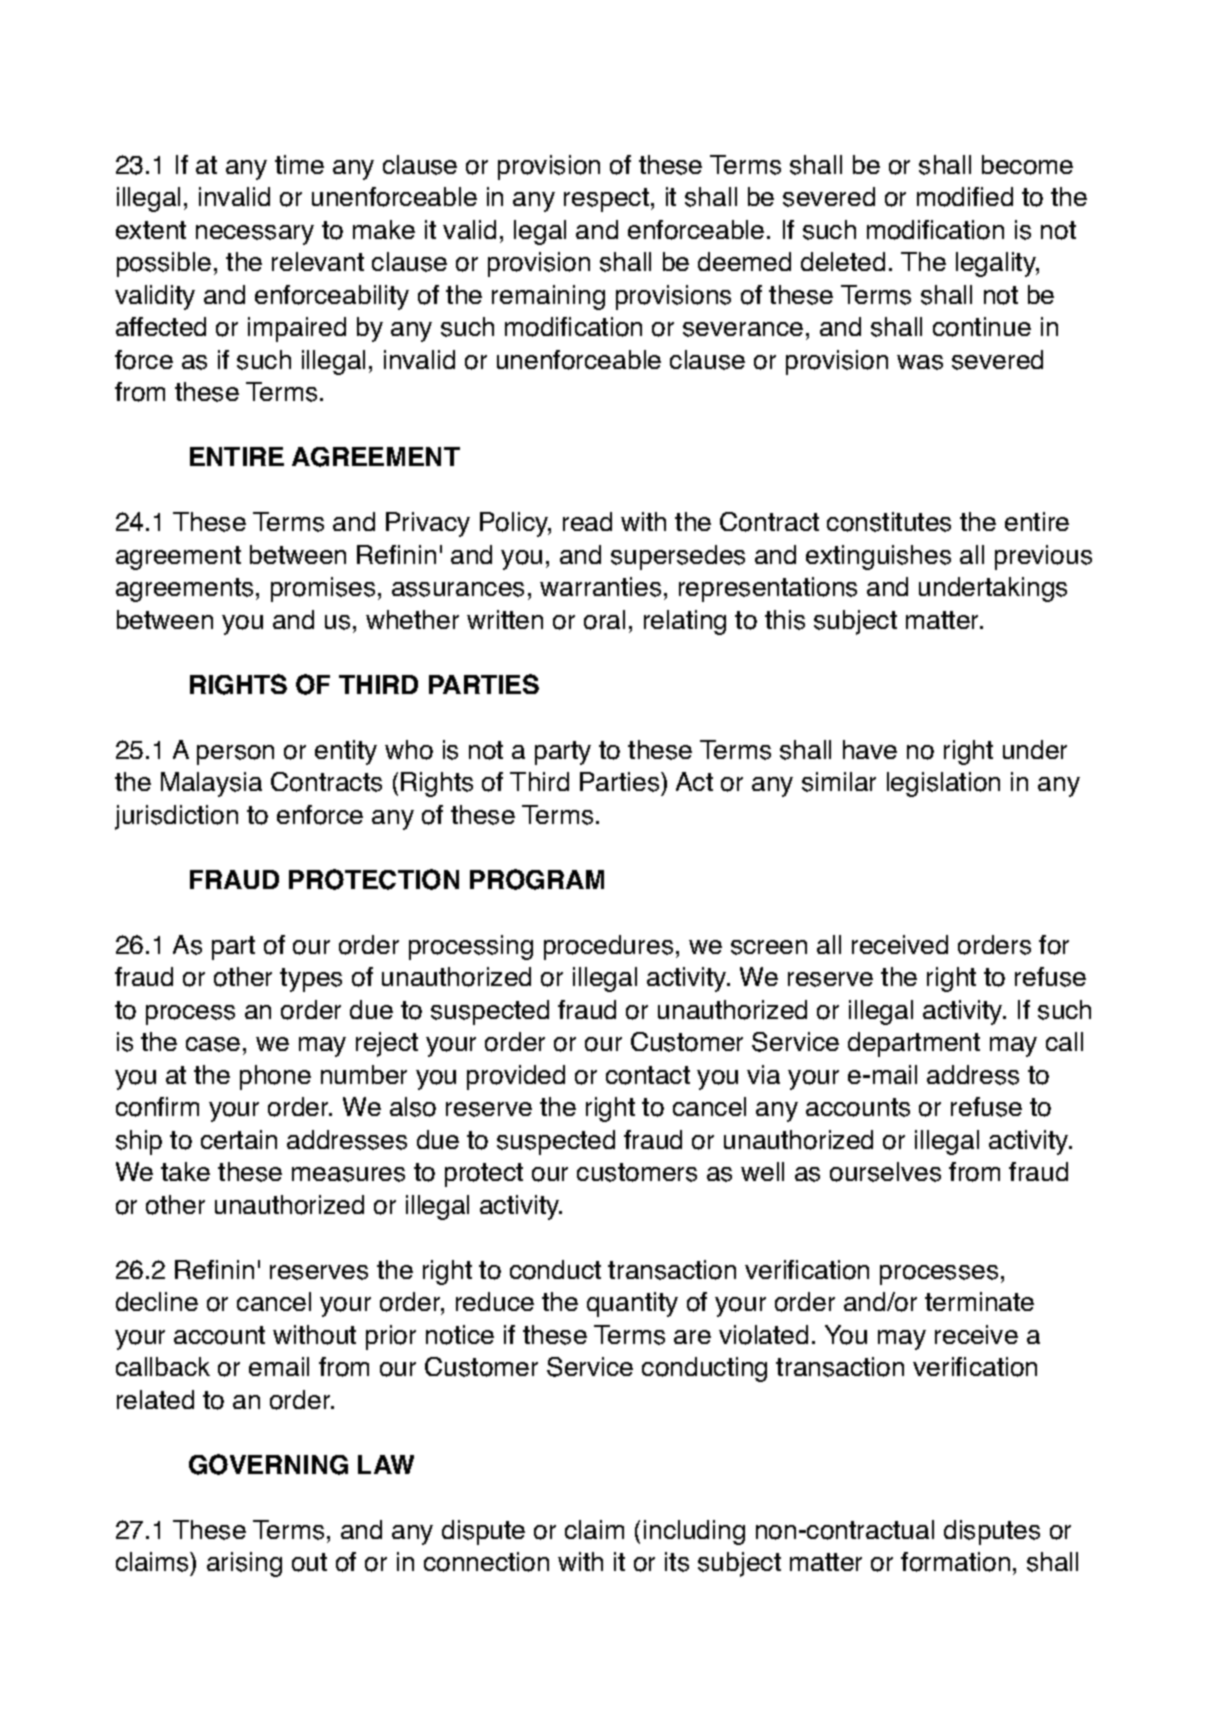  I want to click on jurisdiction, so click(176, 817).
